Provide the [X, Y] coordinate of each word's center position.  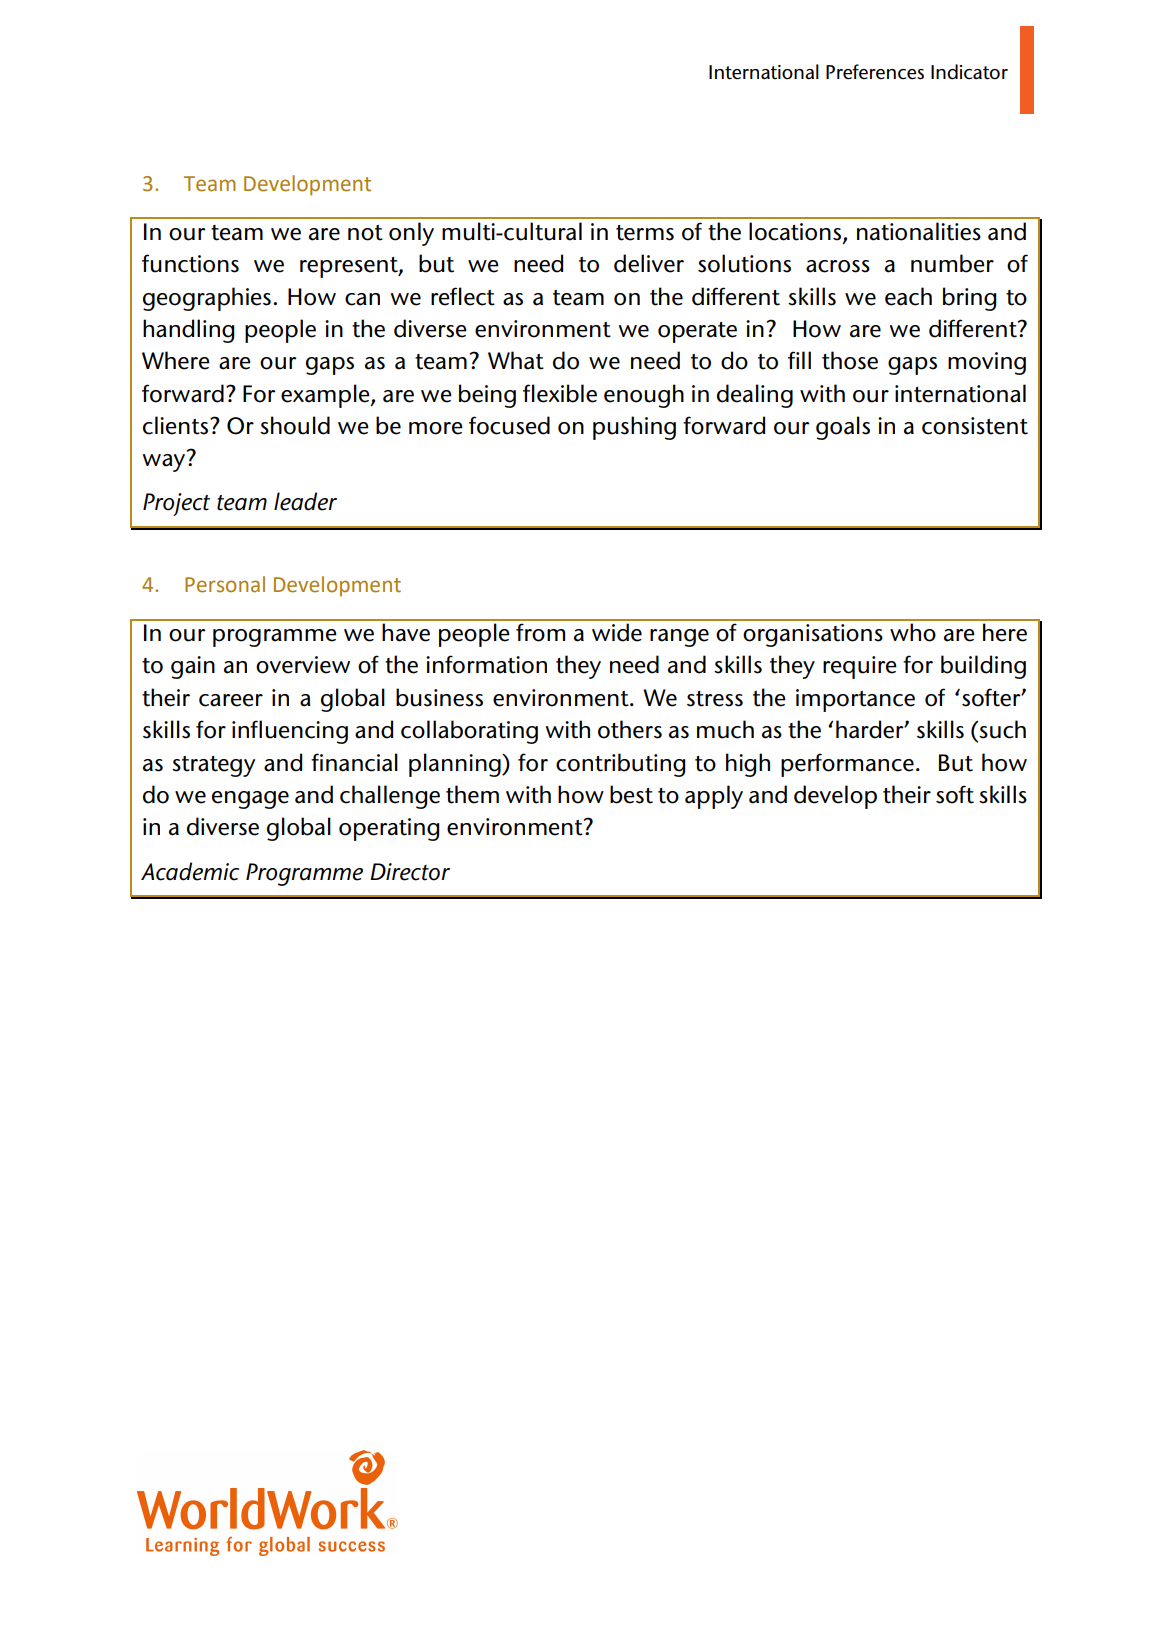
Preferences [875, 72]
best [631, 794]
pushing [634, 428]
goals [843, 428]
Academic [190, 871]
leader [305, 501]
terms [645, 233]
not [365, 233]
